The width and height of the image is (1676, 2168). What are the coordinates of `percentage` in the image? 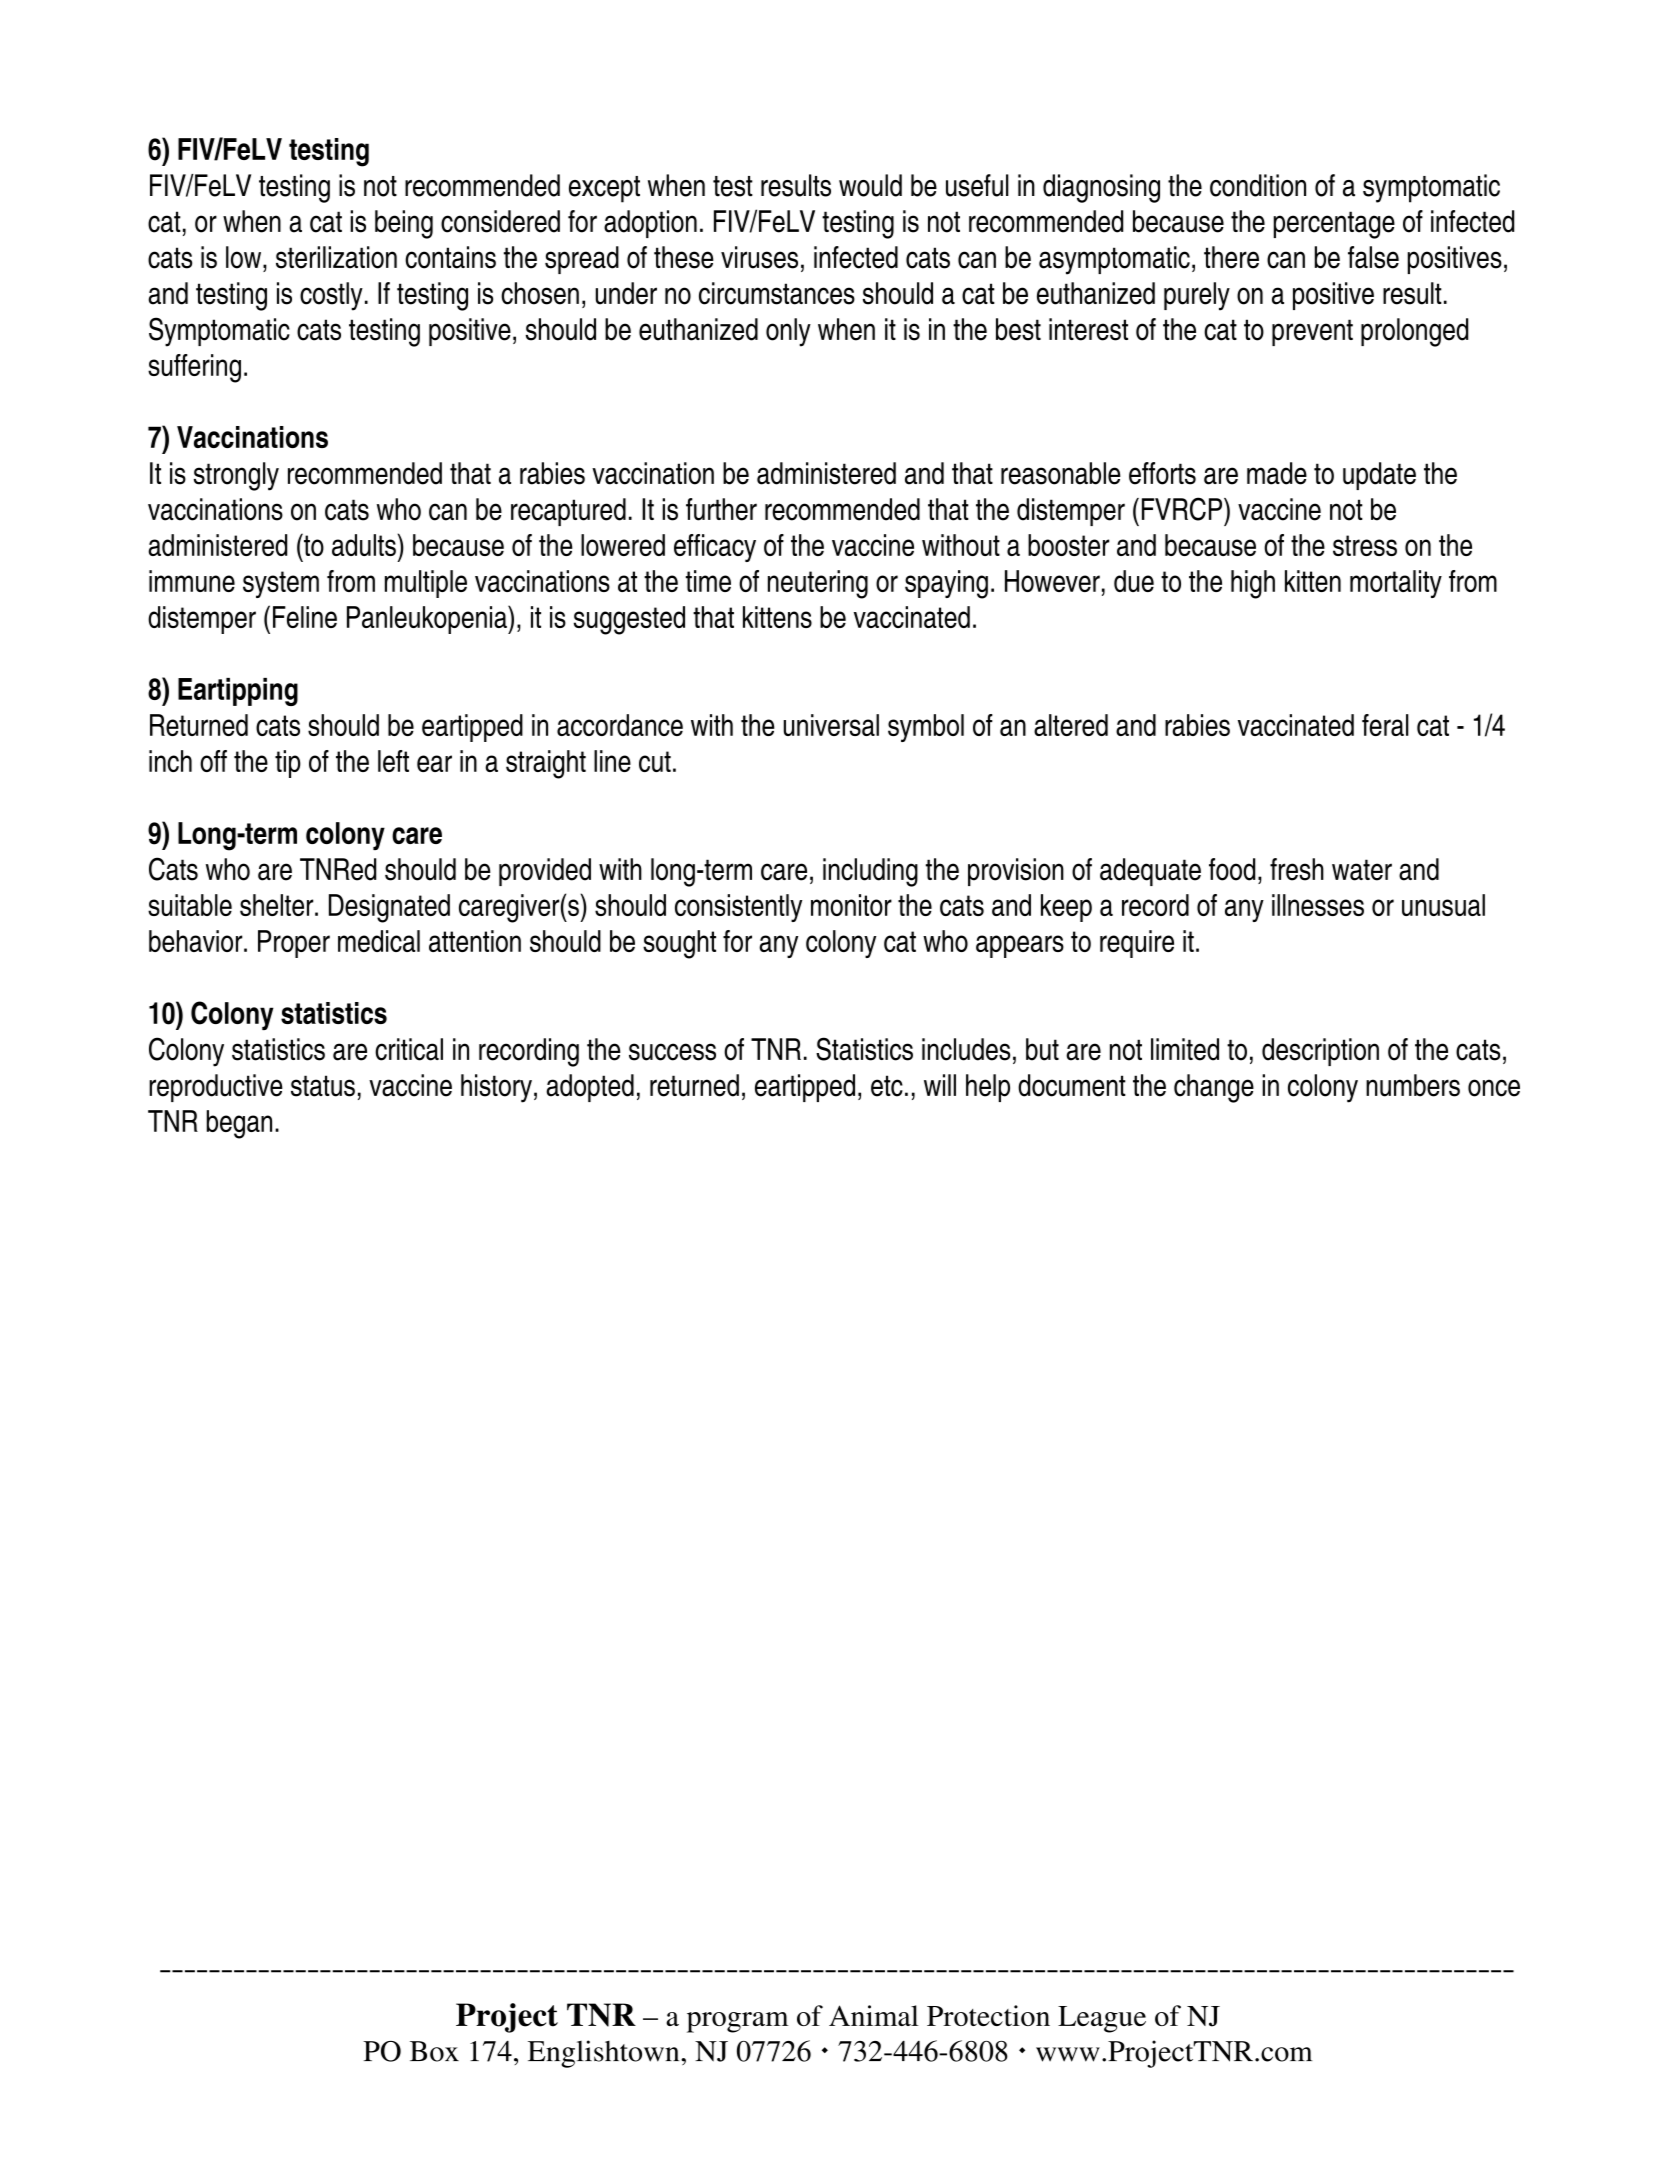 It's located at (1334, 225).
